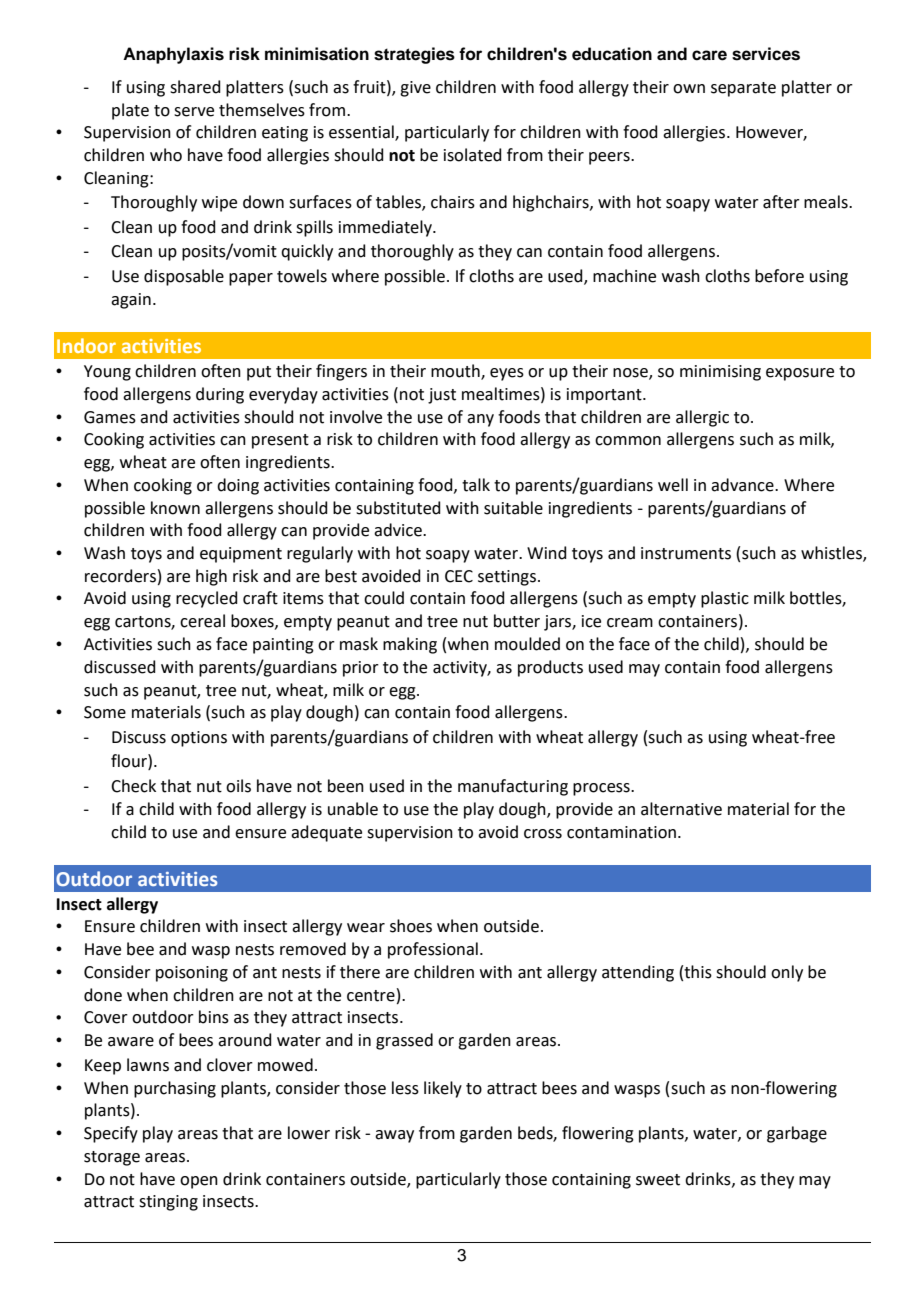 The image size is (924, 1308). I want to click on away, so click(394, 1136).
